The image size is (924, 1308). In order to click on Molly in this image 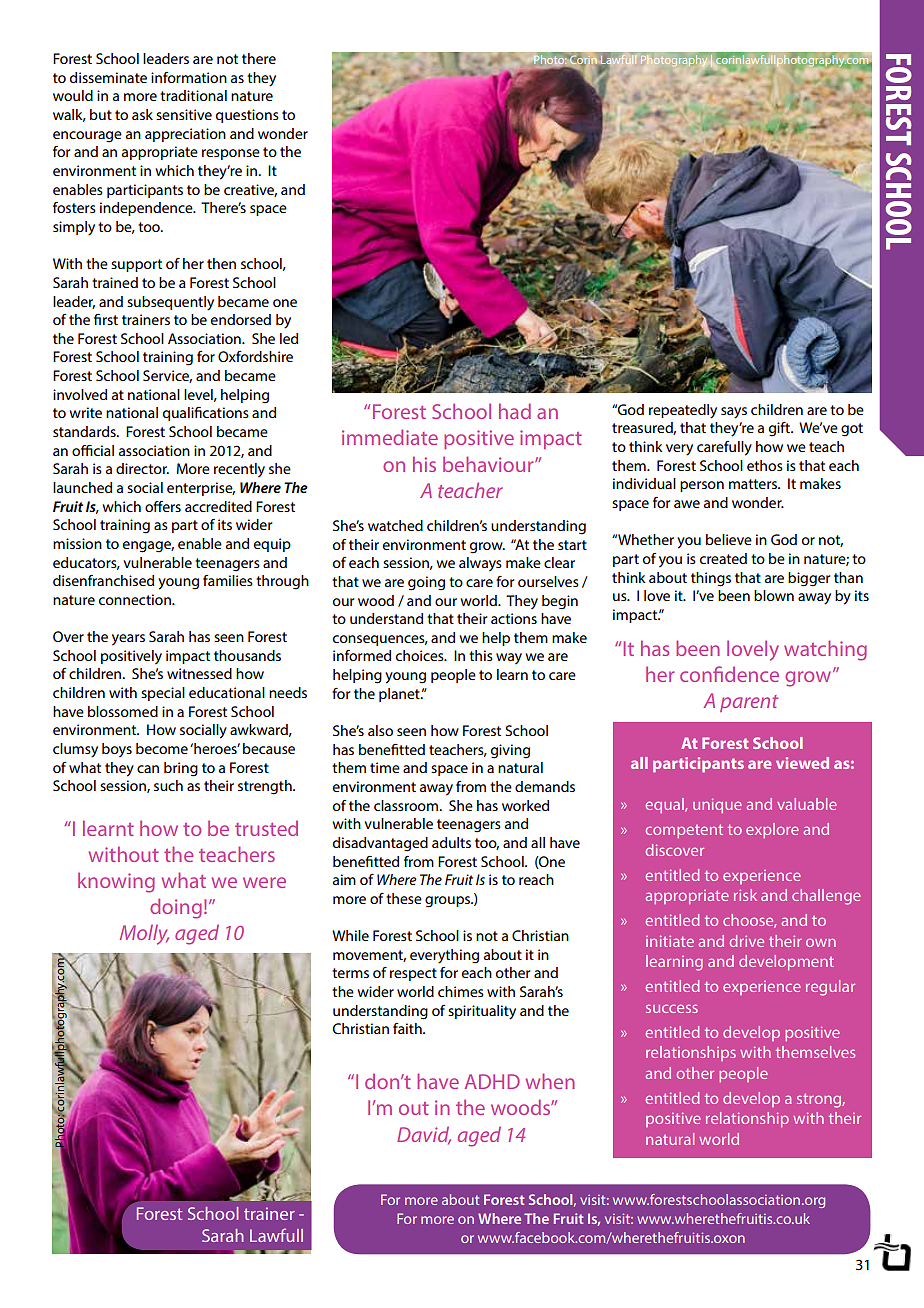, I will do `click(144, 935)`.
